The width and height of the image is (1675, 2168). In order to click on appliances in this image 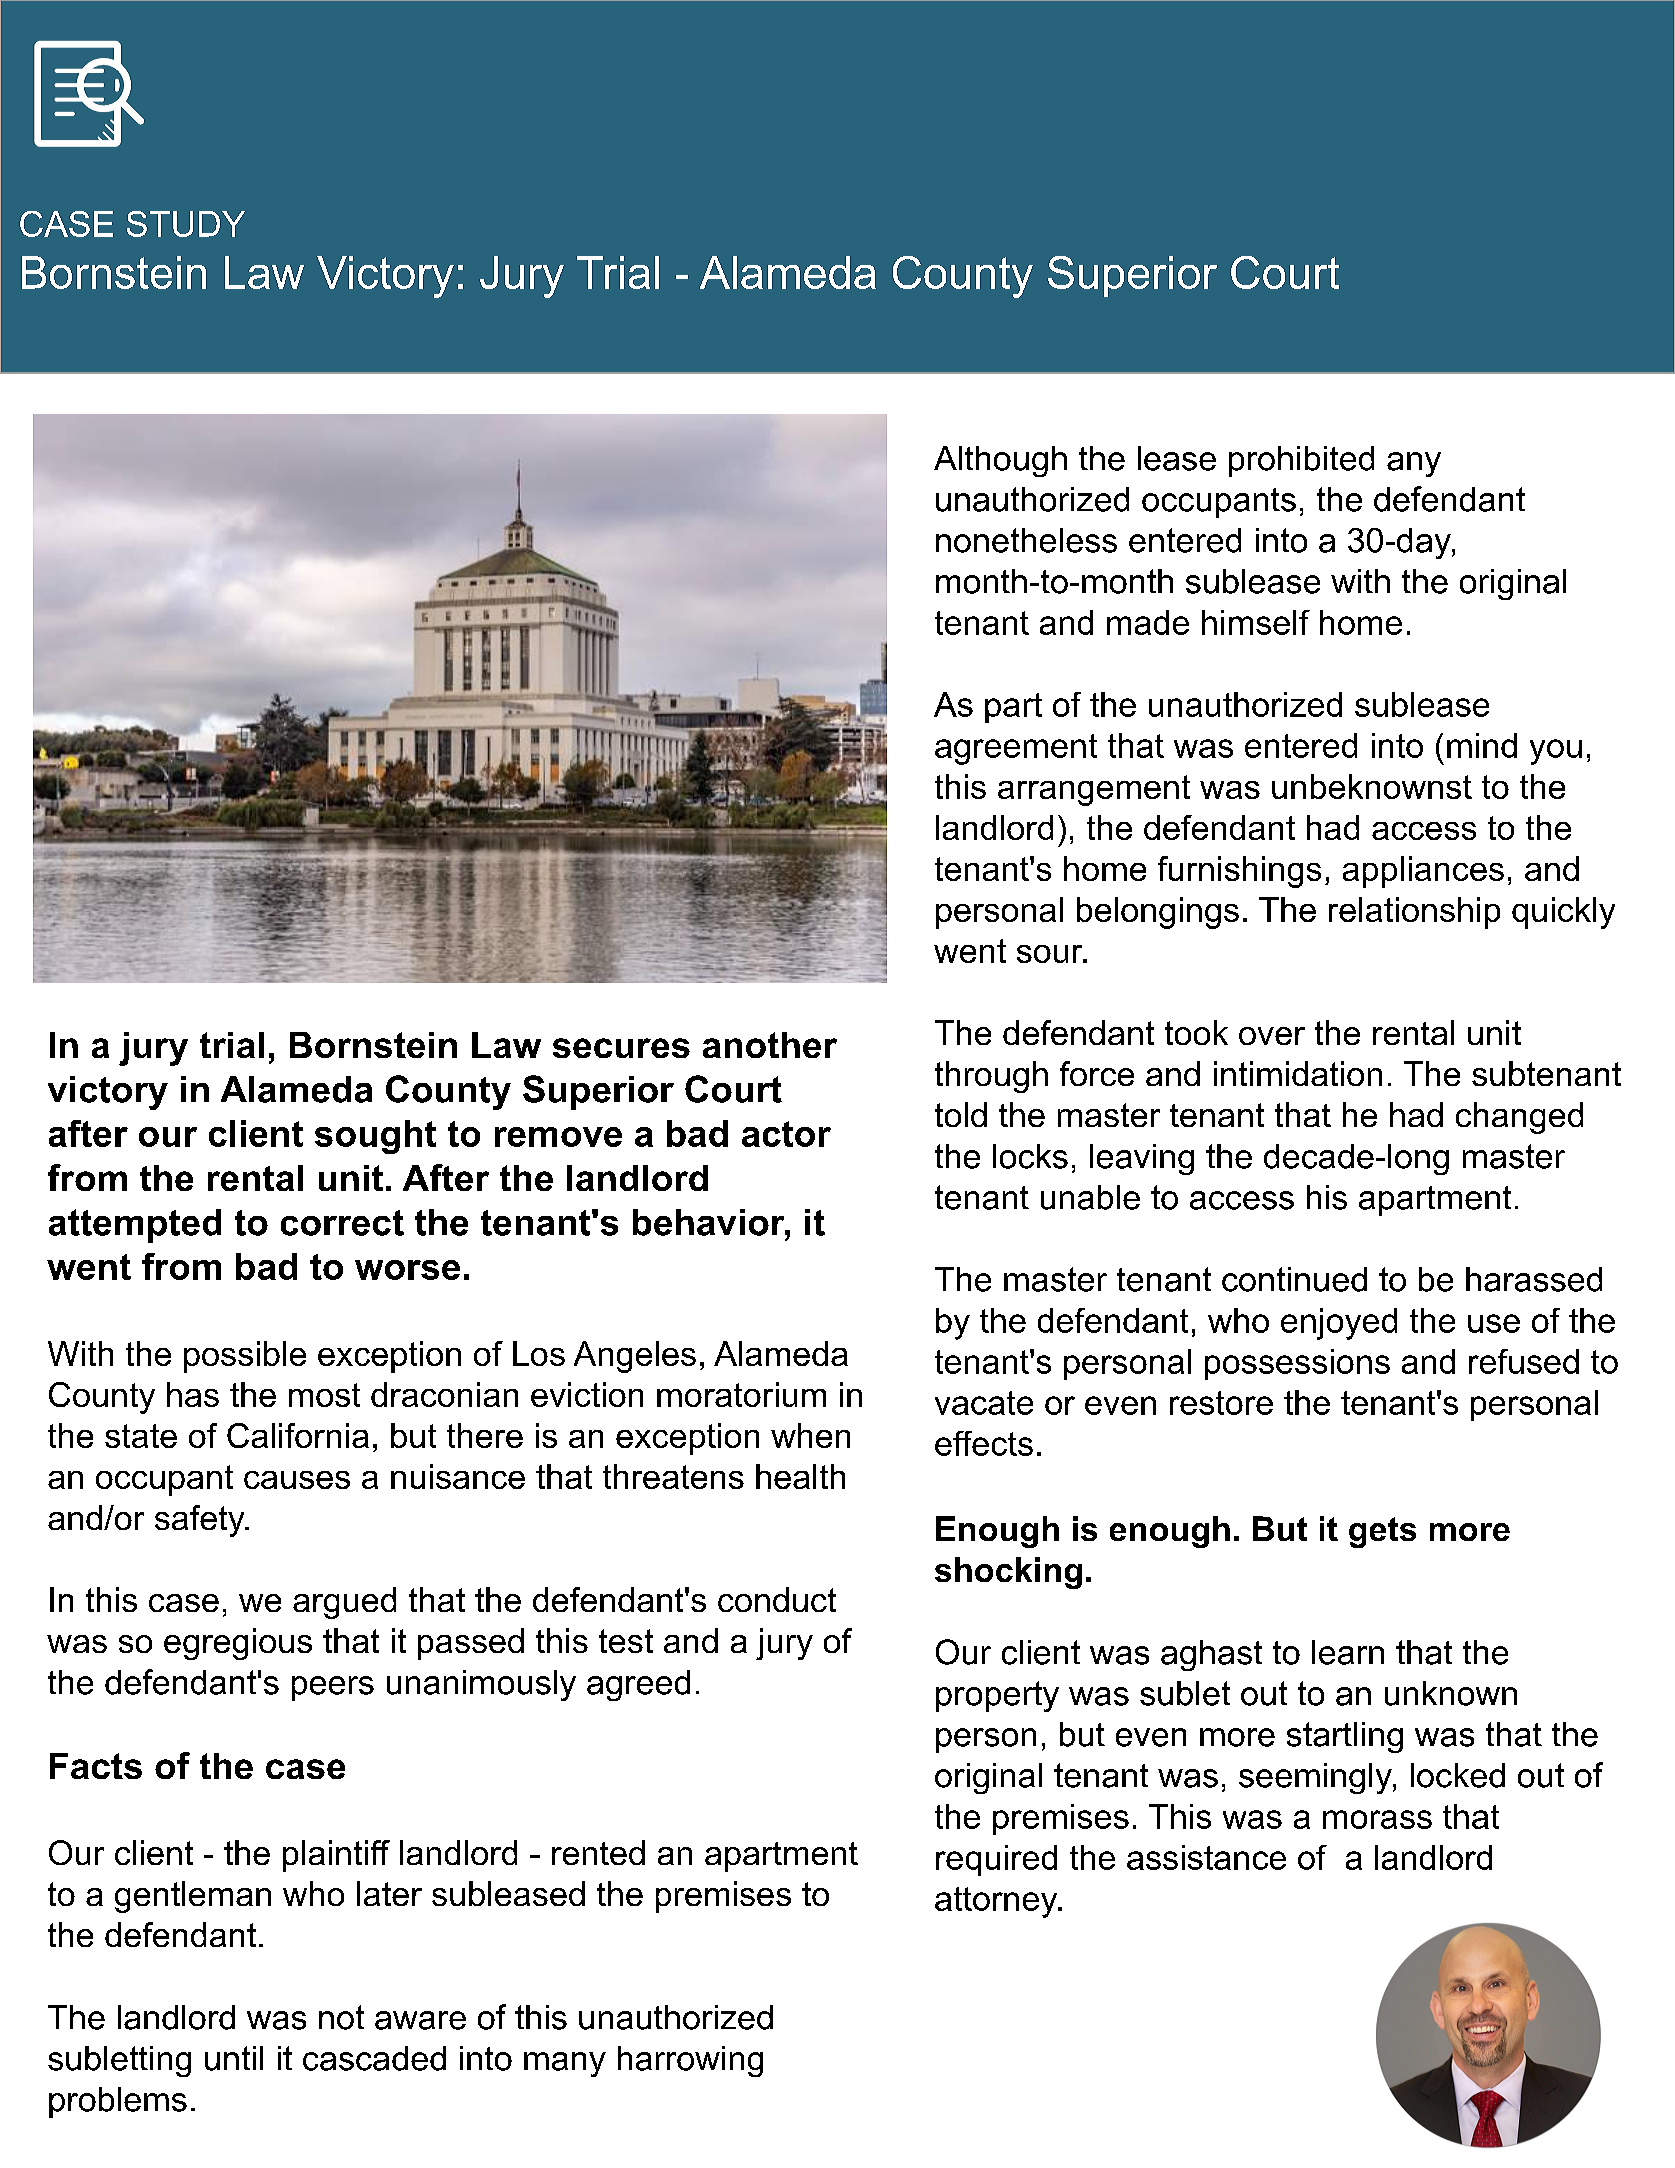, I will do `click(1423, 872)`.
